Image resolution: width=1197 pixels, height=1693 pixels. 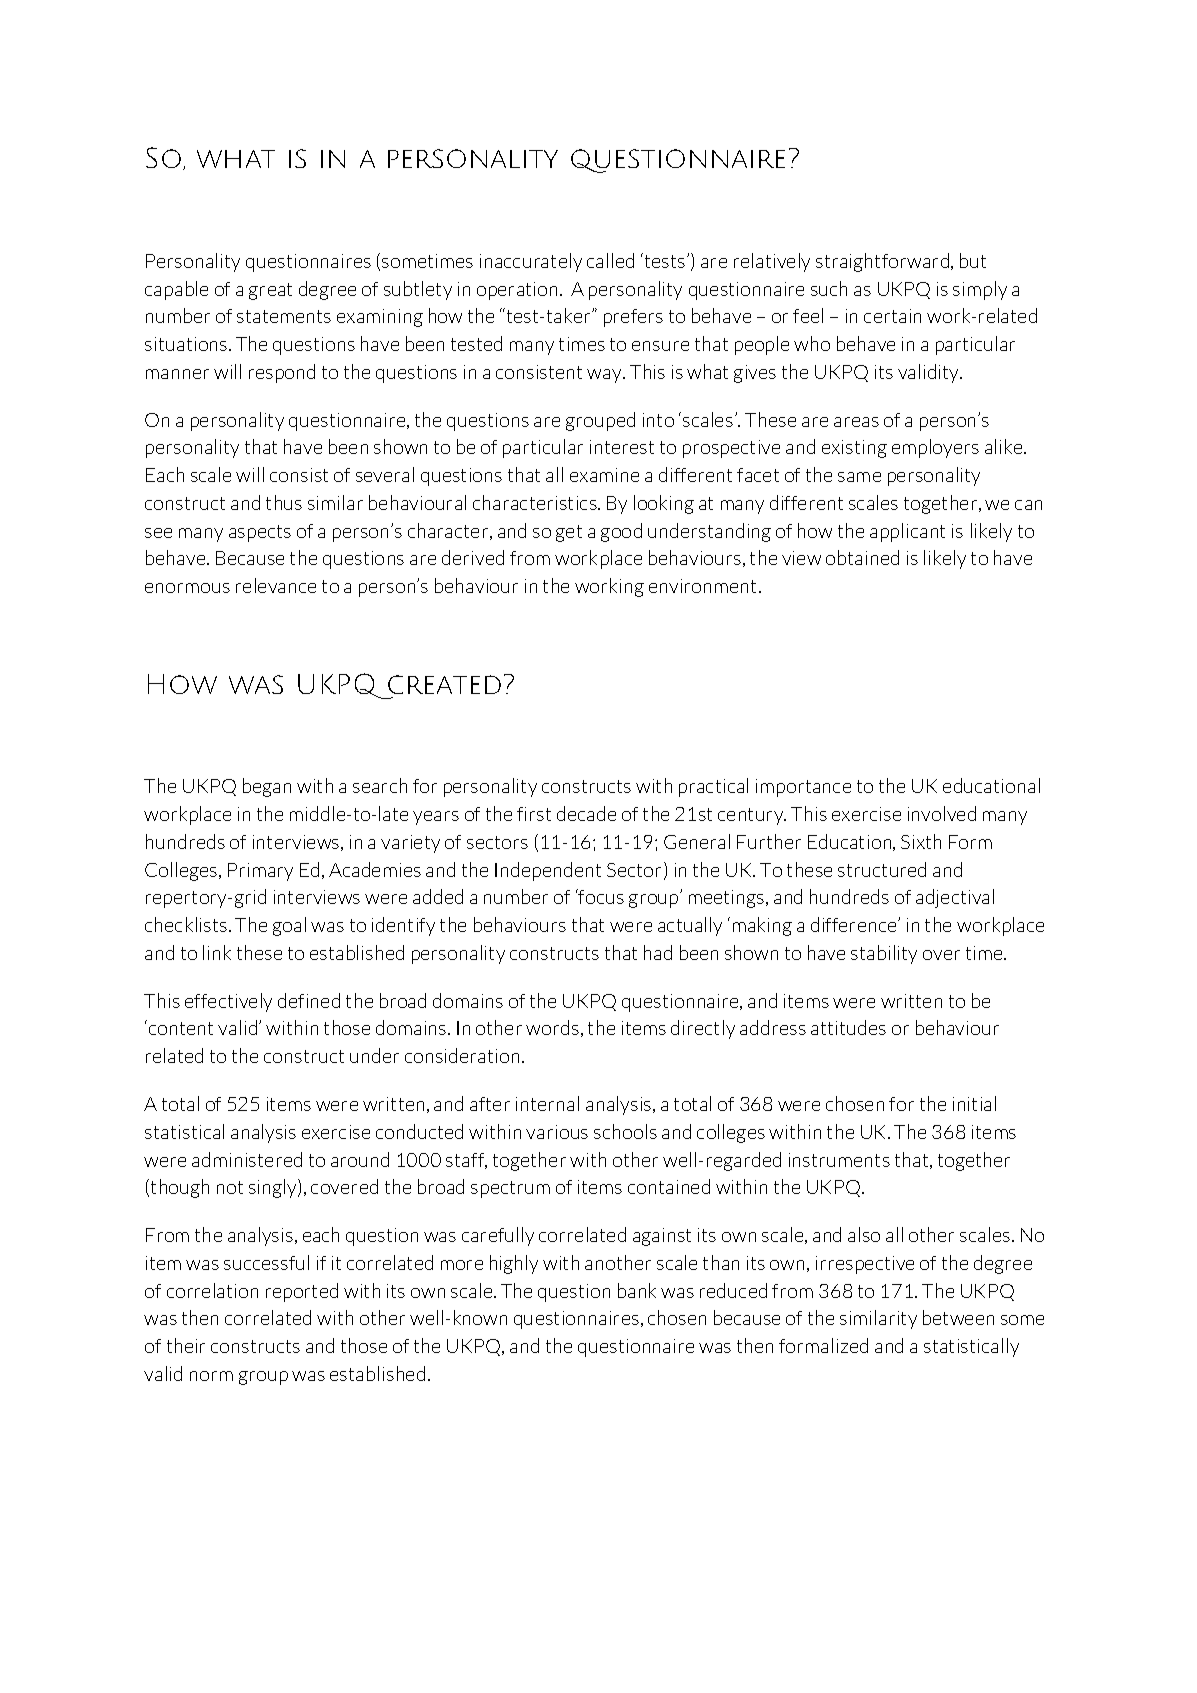 I want to click on decade, so click(x=586, y=813).
